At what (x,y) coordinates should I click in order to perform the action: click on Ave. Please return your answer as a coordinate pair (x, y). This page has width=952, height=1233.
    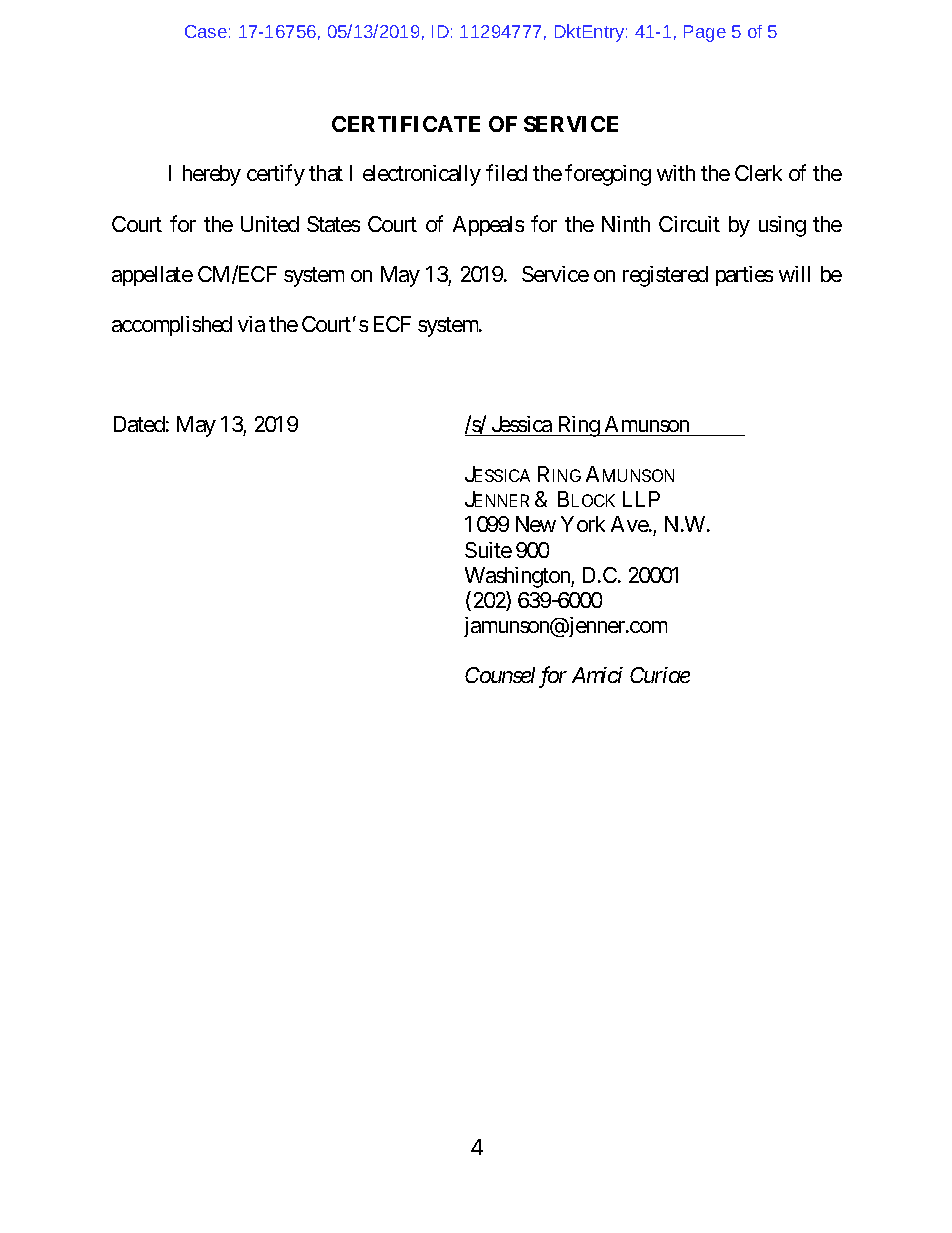
    Looking at the image, I should click on (630, 524).
